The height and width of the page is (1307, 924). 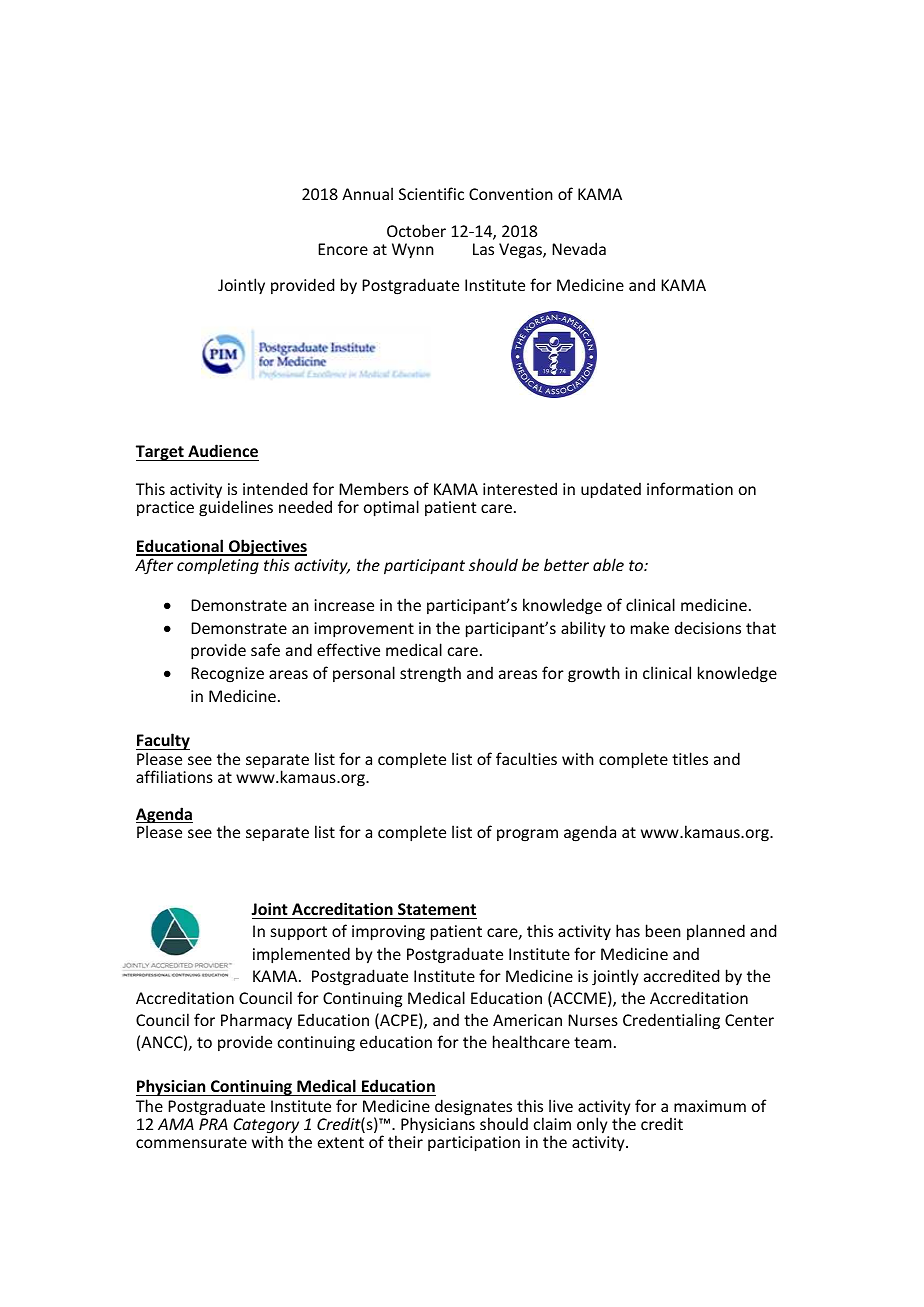 I want to click on guidelines, so click(x=236, y=507).
